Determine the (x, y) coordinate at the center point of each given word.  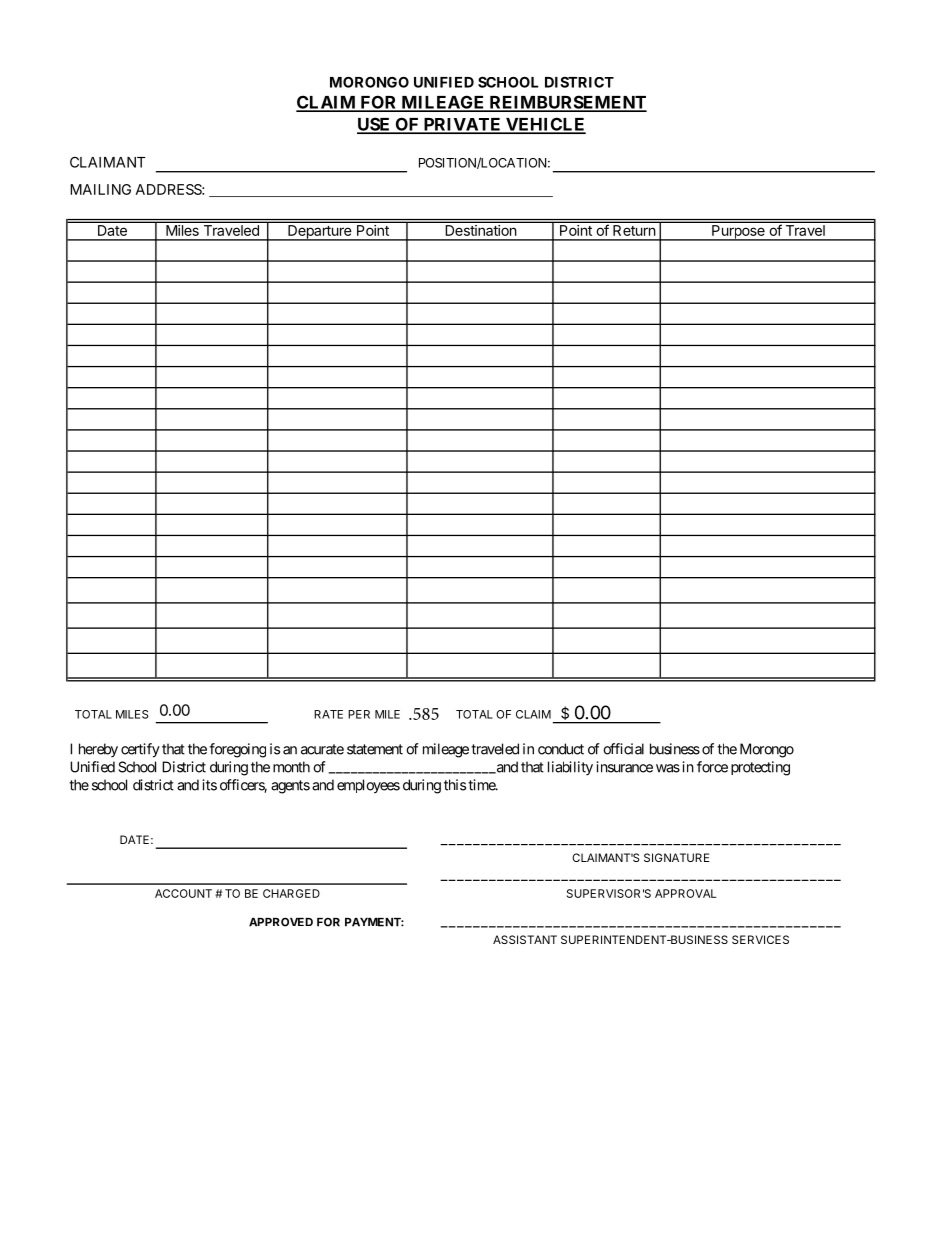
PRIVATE (462, 125)
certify (140, 750)
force (712, 767)
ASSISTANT (525, 939)
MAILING (100, 189)
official (623, 749)
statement (375, 749)
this (455, 785)
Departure (320, 233)
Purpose (738, 233)
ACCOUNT (183, 893)
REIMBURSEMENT (567, 103)
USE (375, 125)
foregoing (237, 750)
